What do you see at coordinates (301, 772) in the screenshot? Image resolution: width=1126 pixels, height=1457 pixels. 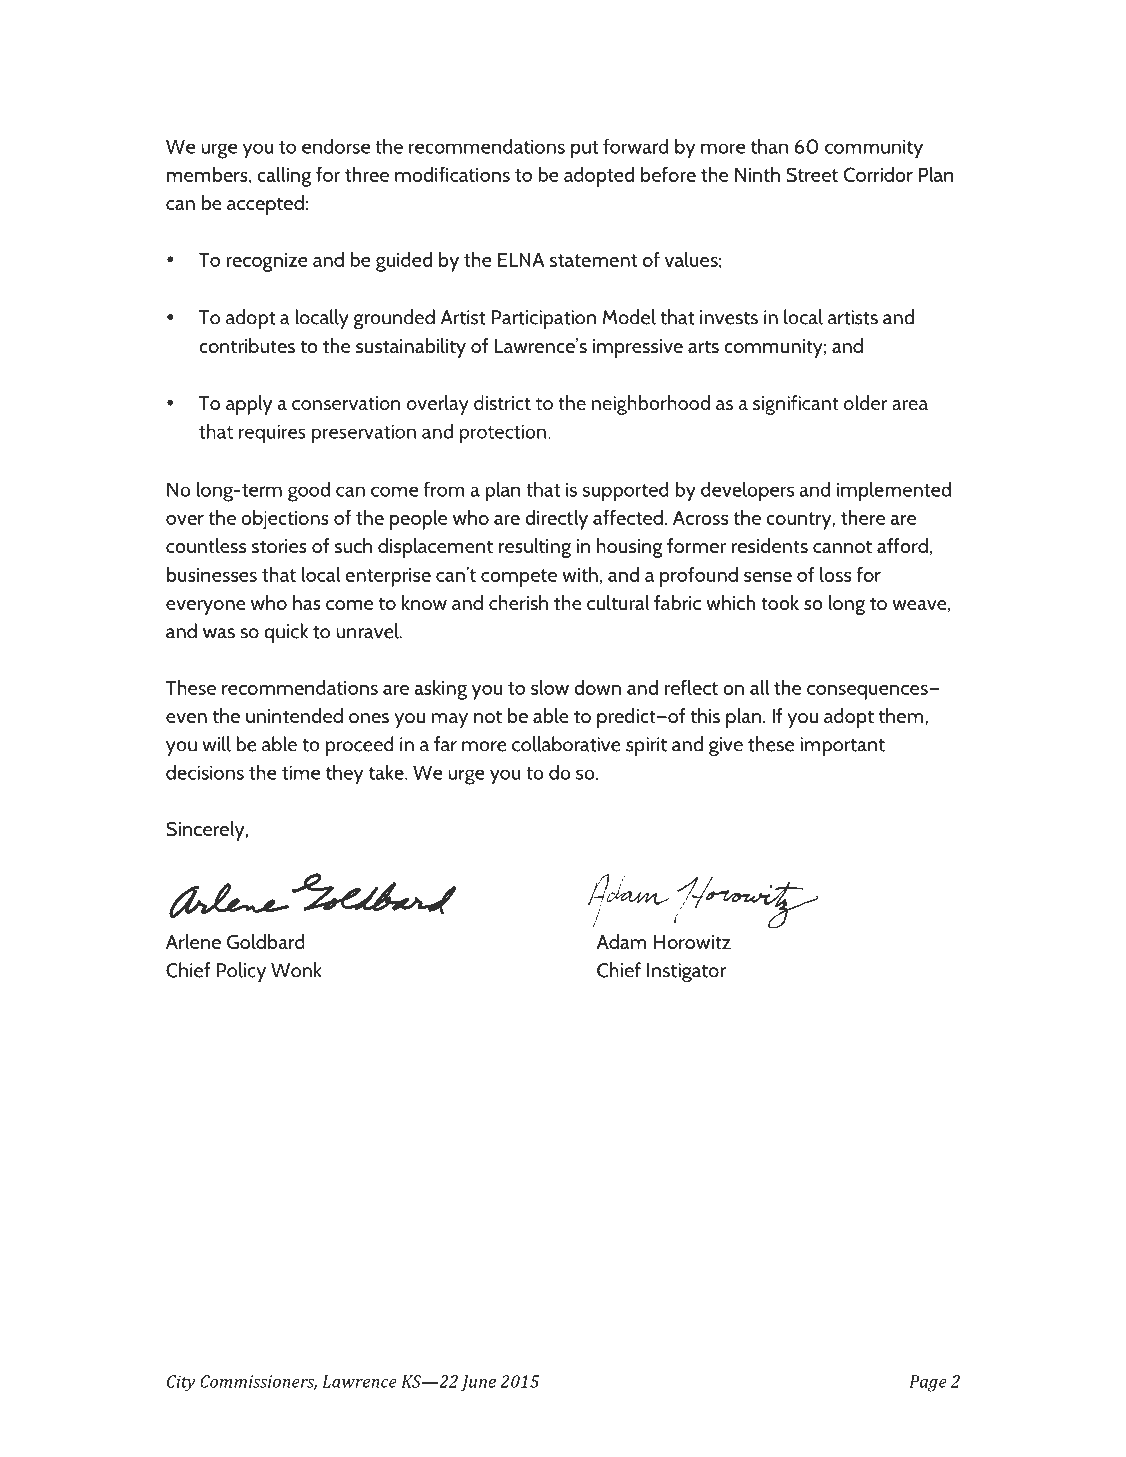 I see `time` at bounding box center [301, 772].
